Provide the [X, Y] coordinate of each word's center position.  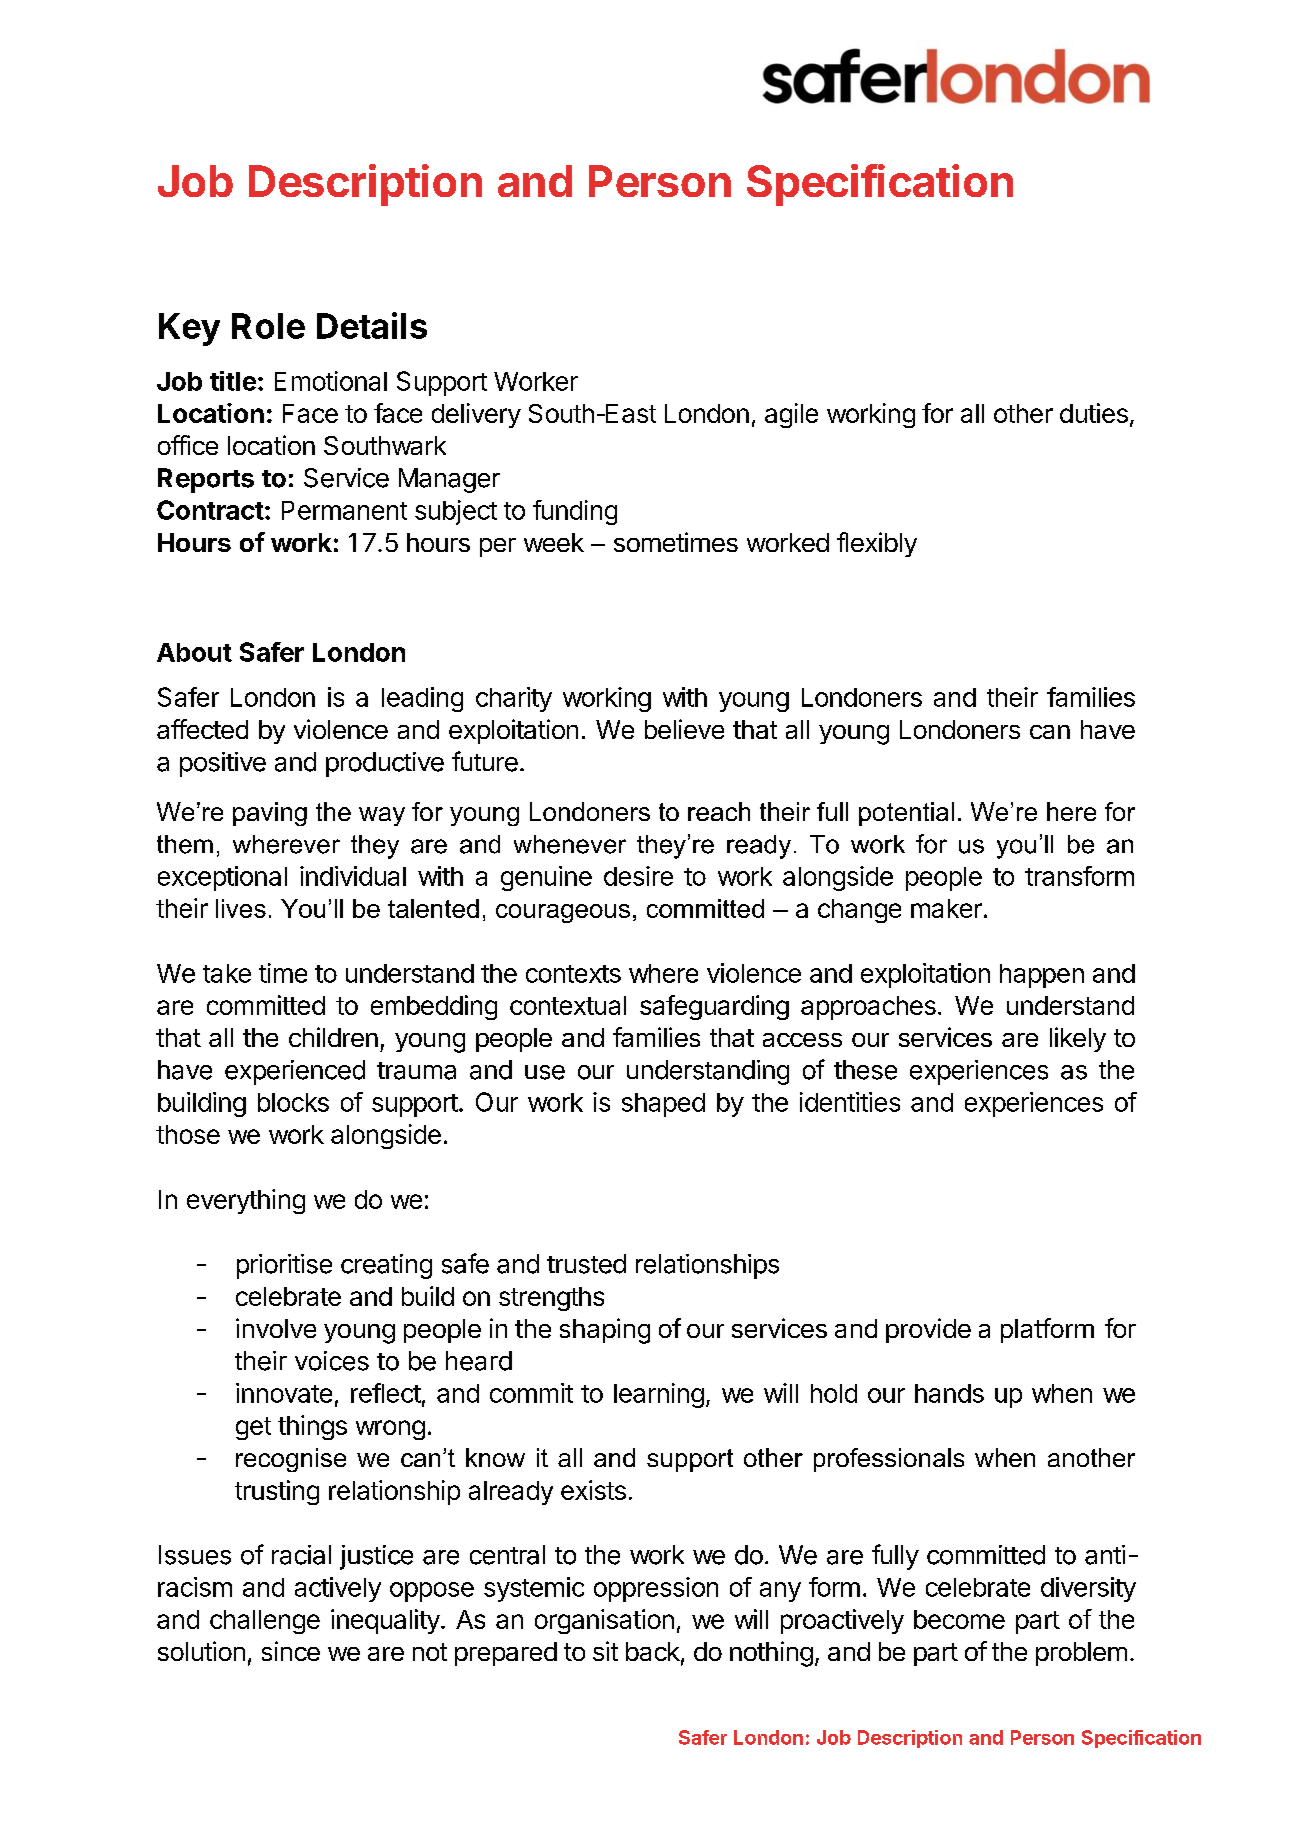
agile [791, 415]
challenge [265, 1622]
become [959, 1619]
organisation [604, 1621]
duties [1094, 413]
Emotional [331, 381]
